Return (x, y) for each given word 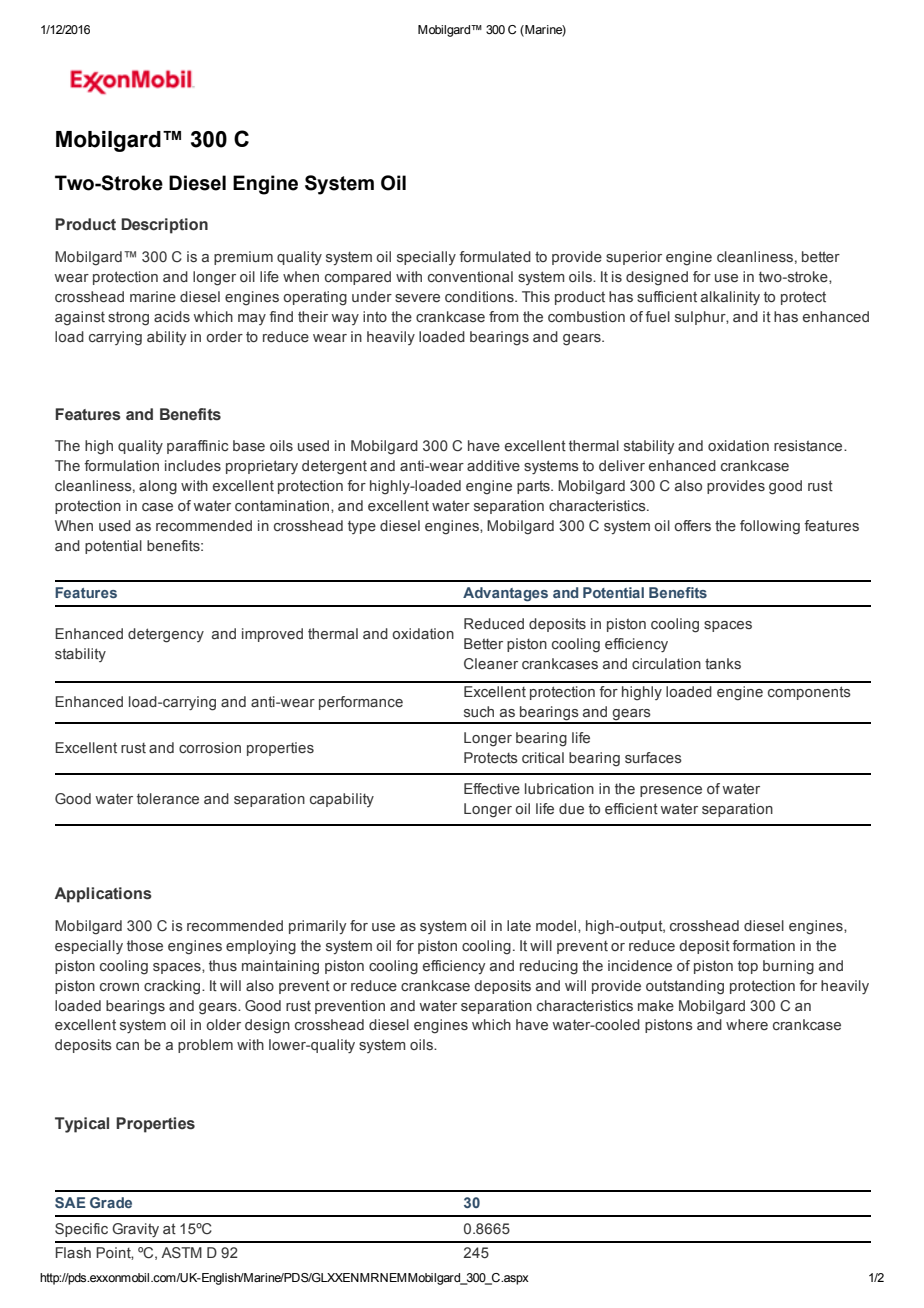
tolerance (168, 798)
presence (671, 791)
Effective (492, 788)
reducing (549, 967)
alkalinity (730, 298)
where (747, 1024)
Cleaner (491, 663)
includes (193, 465)
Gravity (135, 1230)
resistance (809, 445)
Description (164, 226)
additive (493, 465)
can (127, 1046)
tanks (723, 663)
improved (272, 635)
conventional (470, 276)
